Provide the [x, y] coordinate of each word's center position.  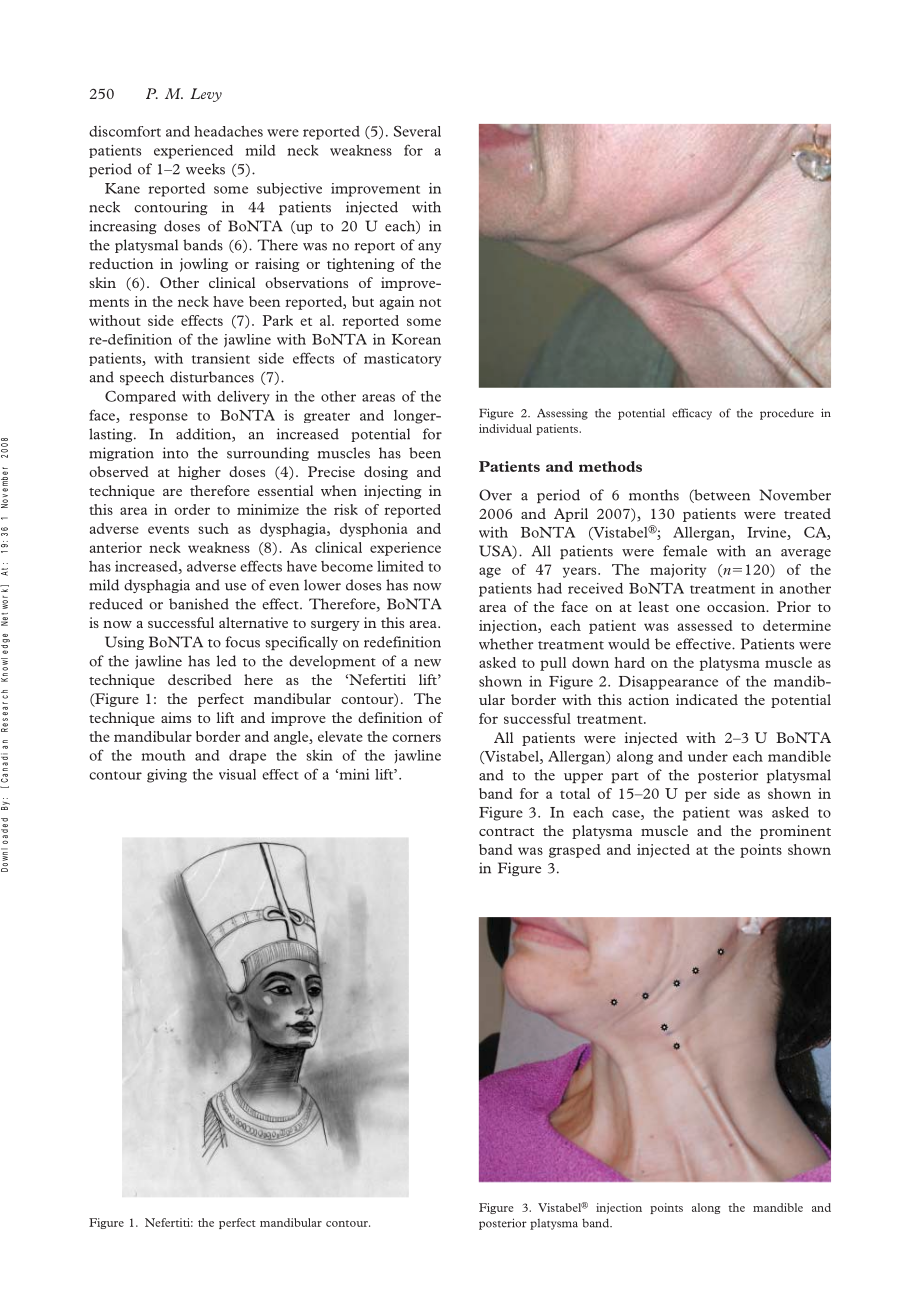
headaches [228, 131]
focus [242, 642]
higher [199, 473]
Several [417, 131]
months [654, 495]
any [430, 248]
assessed [705, 625]
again [397, 303]
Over [495, 495]
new [427, 663]
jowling [204, 265]
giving [167, 776]
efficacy [692, 414]
